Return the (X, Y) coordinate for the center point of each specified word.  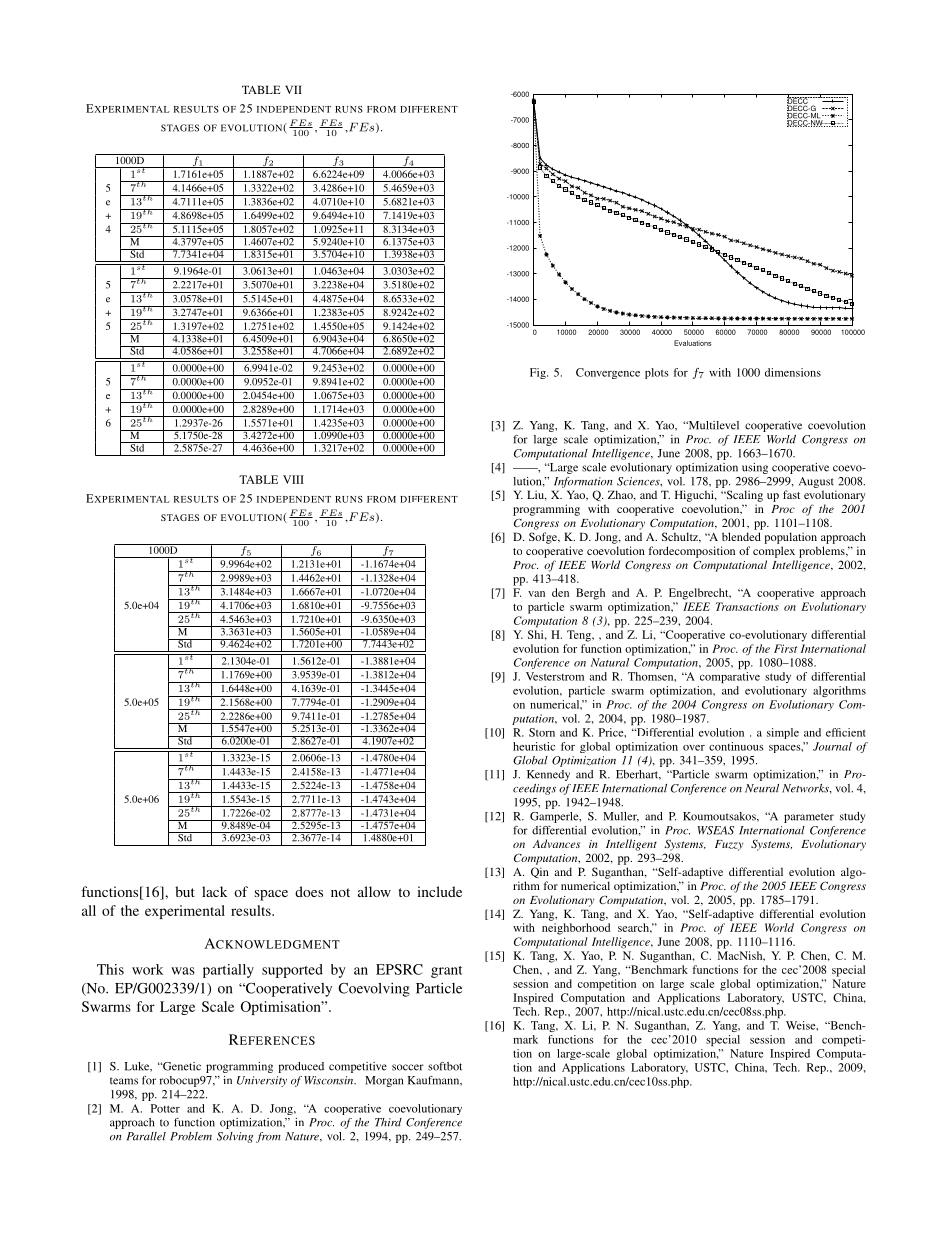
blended (741, 536)
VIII (293, 479)
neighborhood (576, 929)
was (183, 971)
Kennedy (548, 775)
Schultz (681, 537)
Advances (556, 843)
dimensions (793, 372)
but (185, 891)
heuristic (534, 746)
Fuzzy (729, 845)
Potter (165, 1108)
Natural (610, 662)
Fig (539, 373)
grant (446, 972)
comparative (730, 677)
